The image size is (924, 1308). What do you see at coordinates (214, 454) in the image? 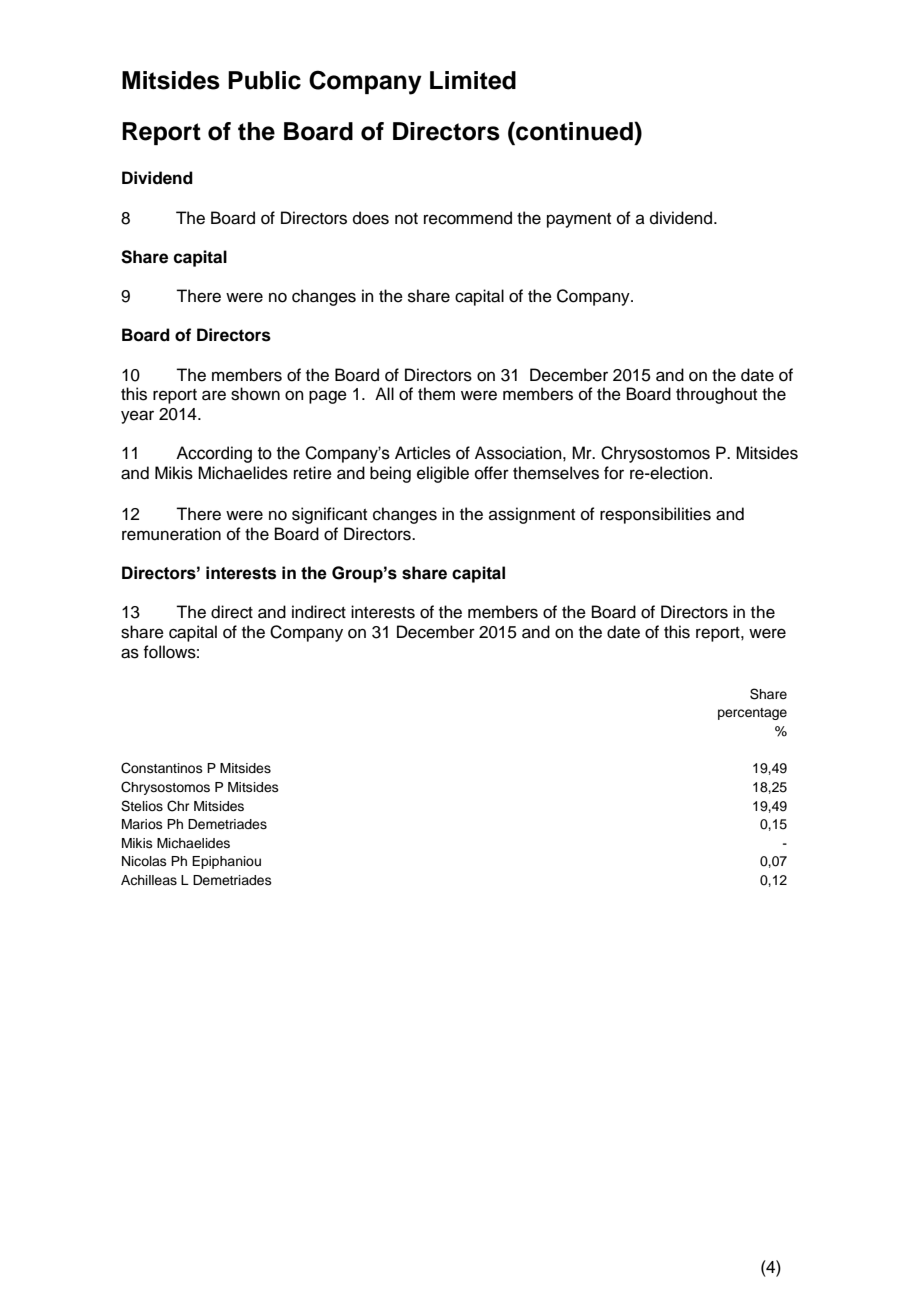
I see `According` at bounding box center [214, 454].
